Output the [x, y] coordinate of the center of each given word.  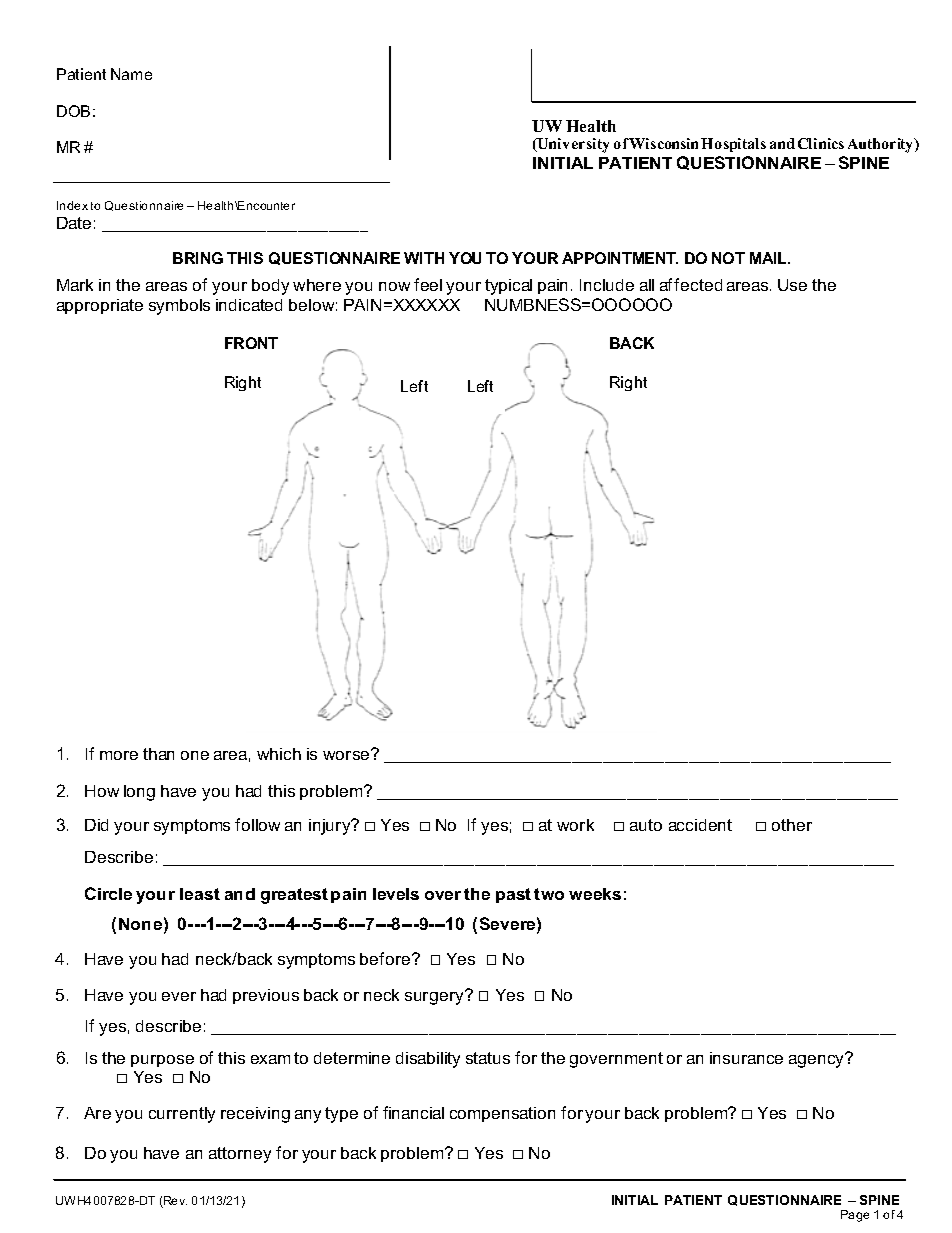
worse [347, 754]
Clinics [821, 143]
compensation [502, 1114]
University [572, 145]
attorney [240, 1155]
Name [131, 74]
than [158, 754]
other [792, 825]
